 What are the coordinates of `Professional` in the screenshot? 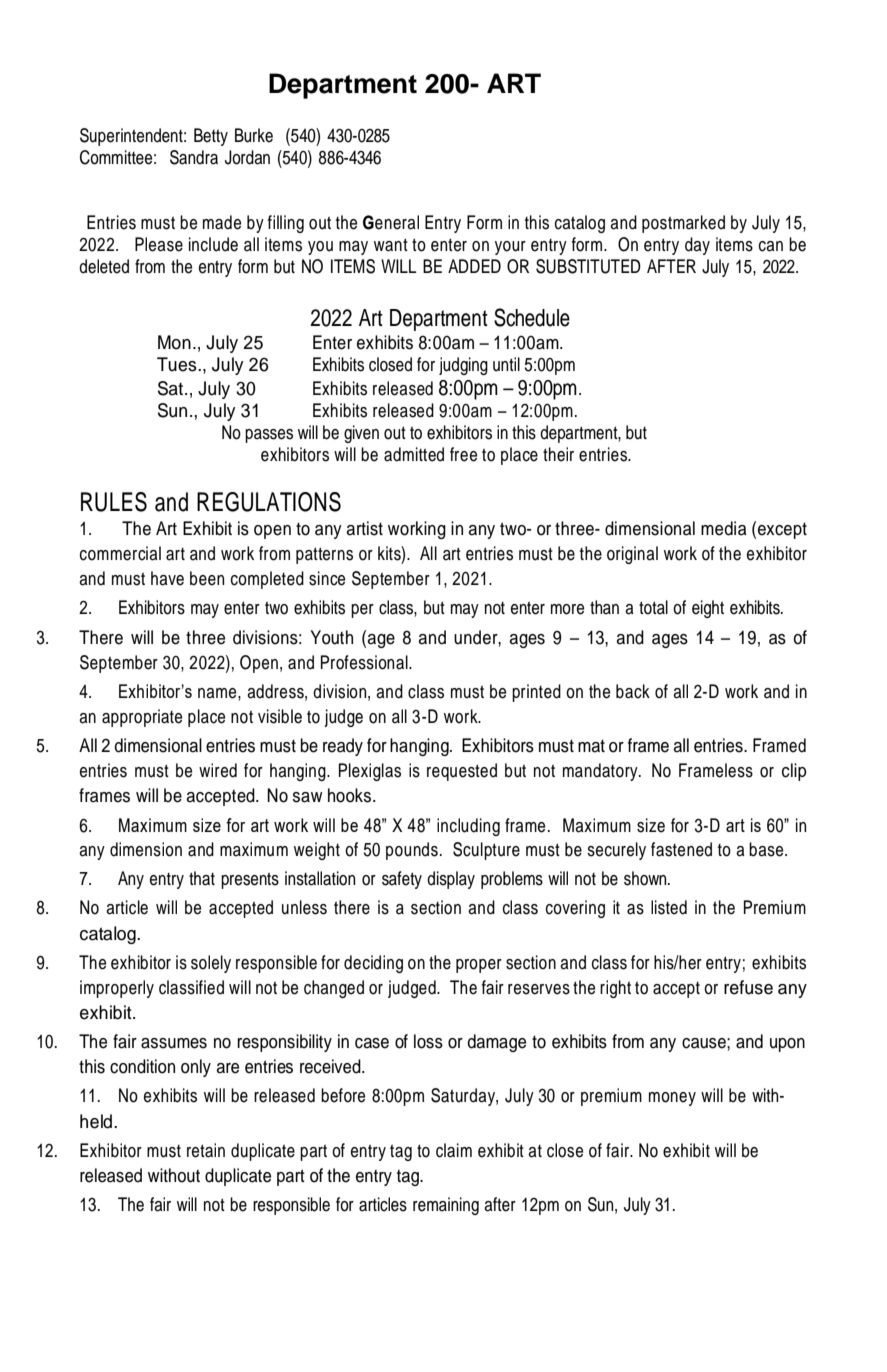 It's located at (365, 662).
